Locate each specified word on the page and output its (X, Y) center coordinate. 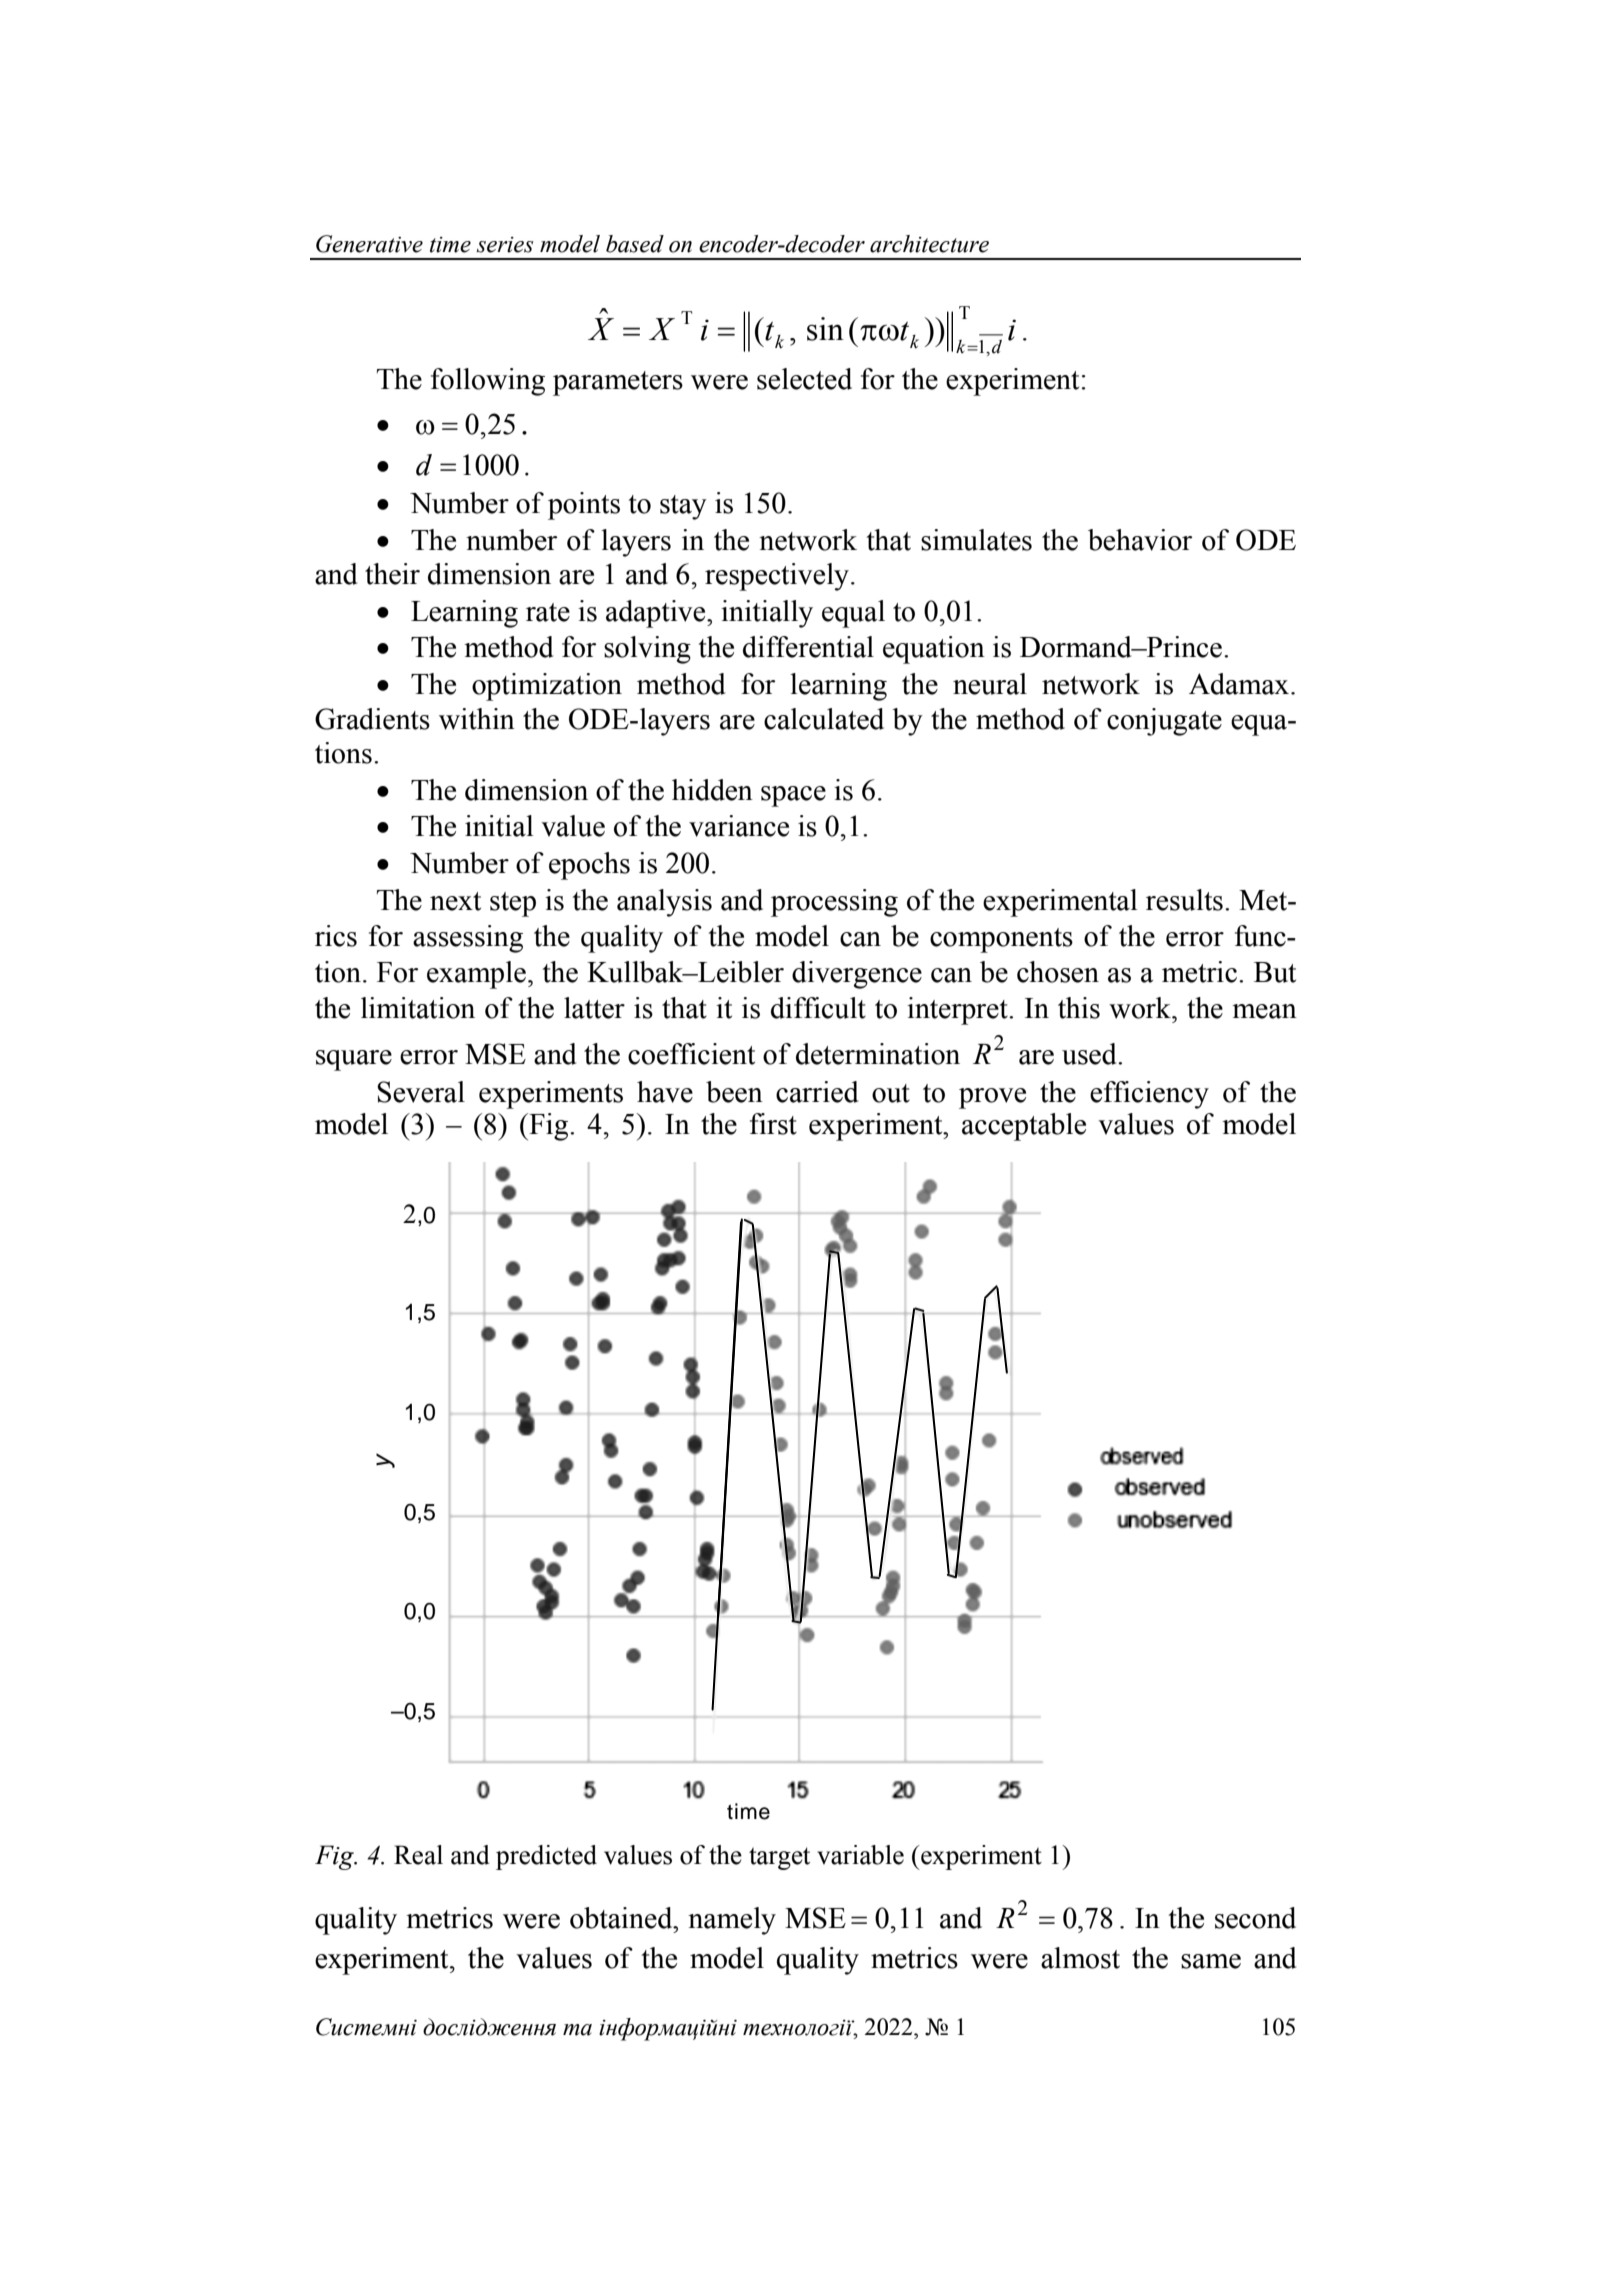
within (477, 719)
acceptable (1024, 1127)
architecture (929, 244)
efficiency (1149, 1095)
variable (860, 1855)
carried (817, 1092)
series (505, 245)
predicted (546, 1857)
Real (418, 1855)
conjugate (1164, 722)
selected (804, 379)
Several (421, 1092)
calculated (824, 719)
